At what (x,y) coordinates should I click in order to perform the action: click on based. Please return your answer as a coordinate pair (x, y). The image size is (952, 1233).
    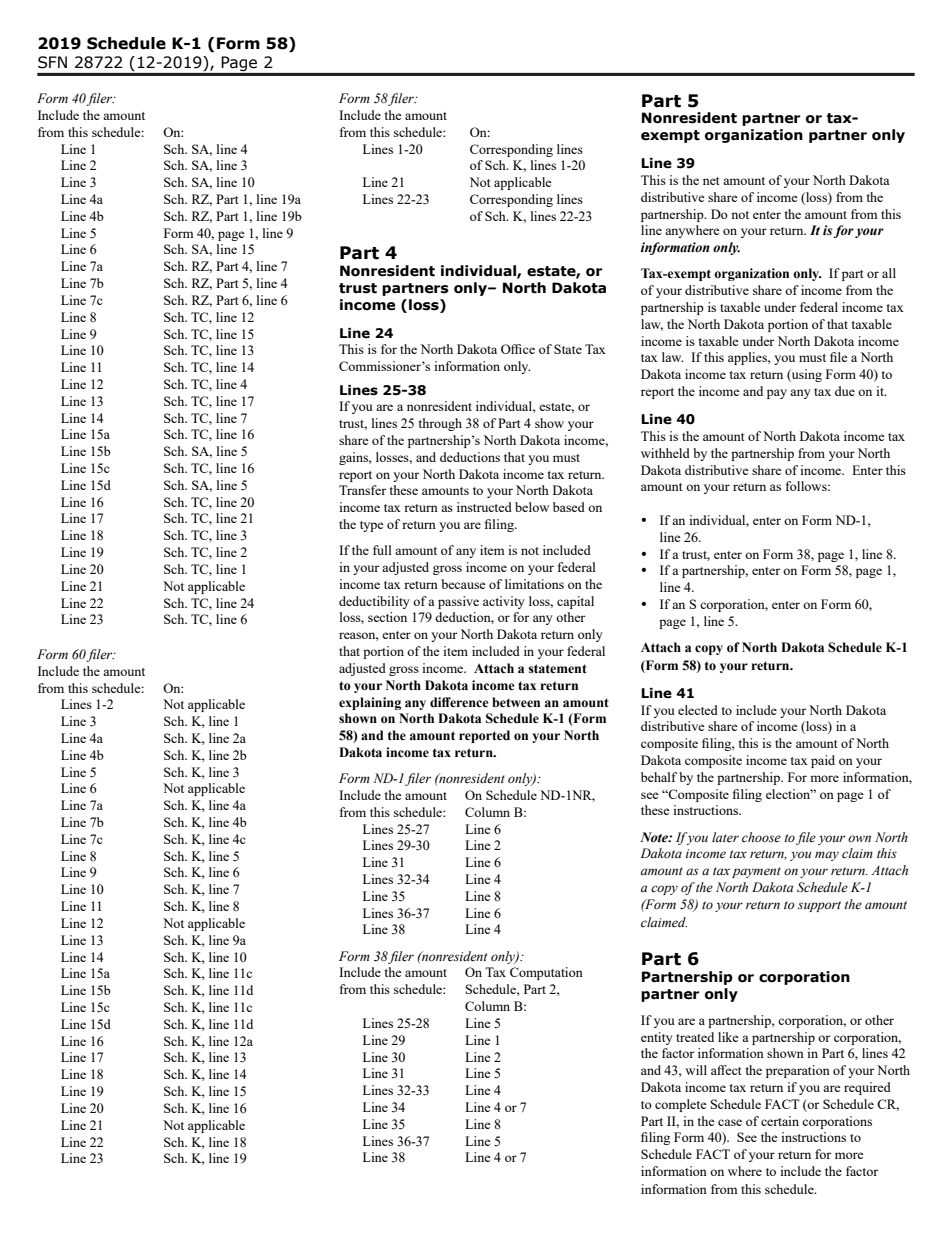
    Looking at the image, I should click on (569, 507).
